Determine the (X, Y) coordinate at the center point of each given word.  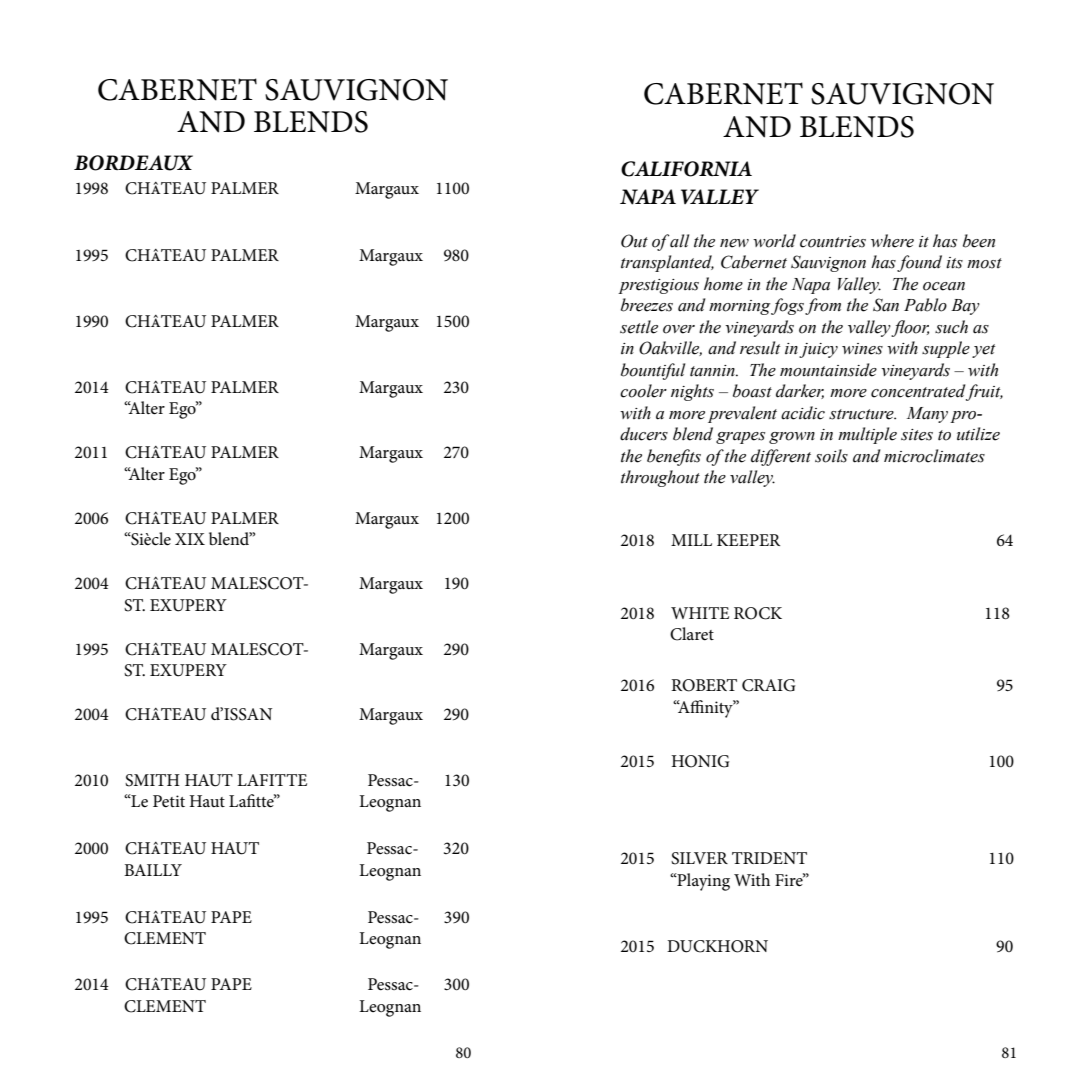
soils (831, 456)
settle (639, 327)
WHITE (700, 613)
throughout (660, 478)
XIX (190, 539)
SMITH (152, 780)
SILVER (699, 858)
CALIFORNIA (686, 169)
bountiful (653, 371)
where (892, 241)
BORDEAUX (133, 163)
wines (862, 349)
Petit (169, 801)
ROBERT (704, 685)
